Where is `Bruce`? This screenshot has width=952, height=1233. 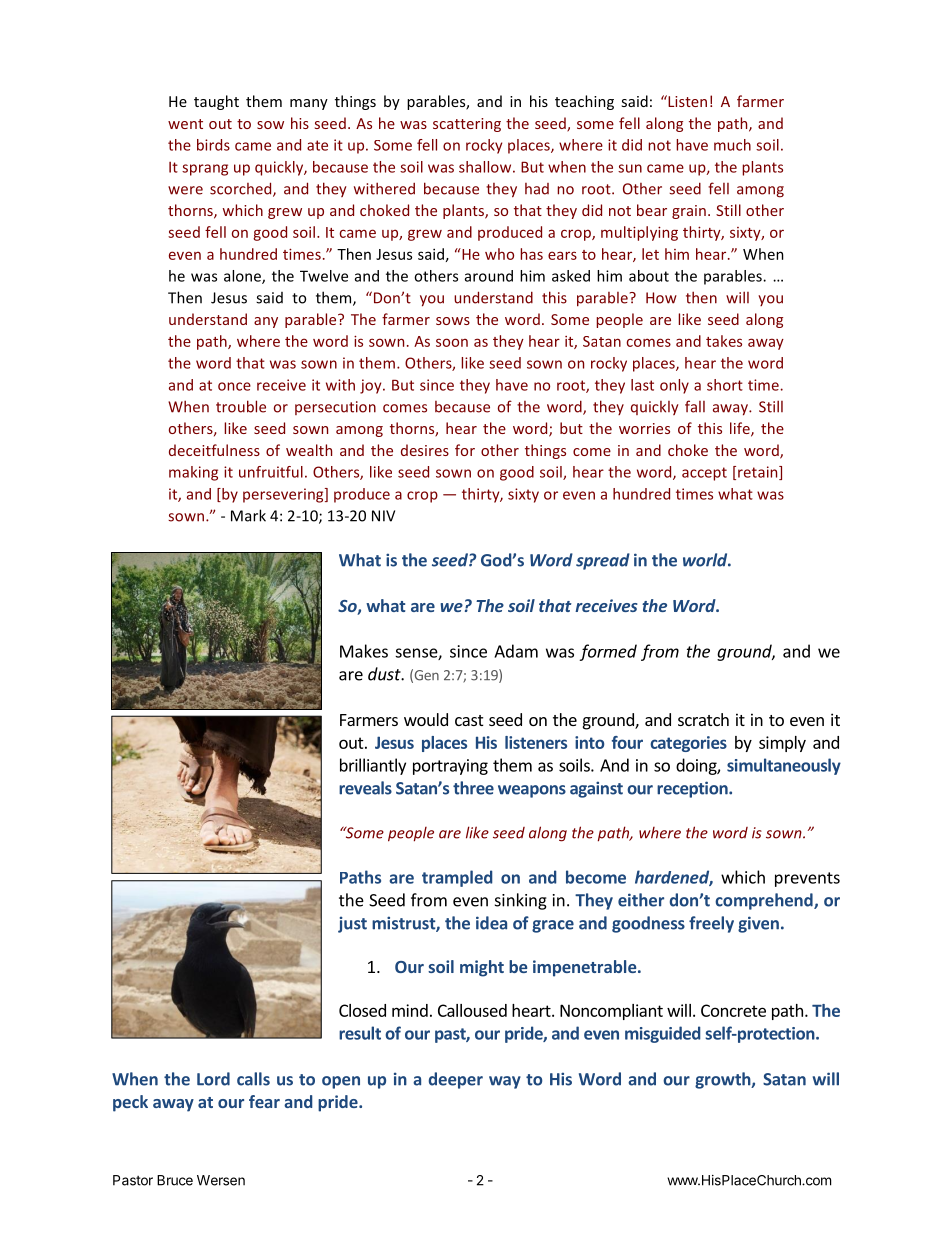 Bruce is located at coordinates (175, 1180).
